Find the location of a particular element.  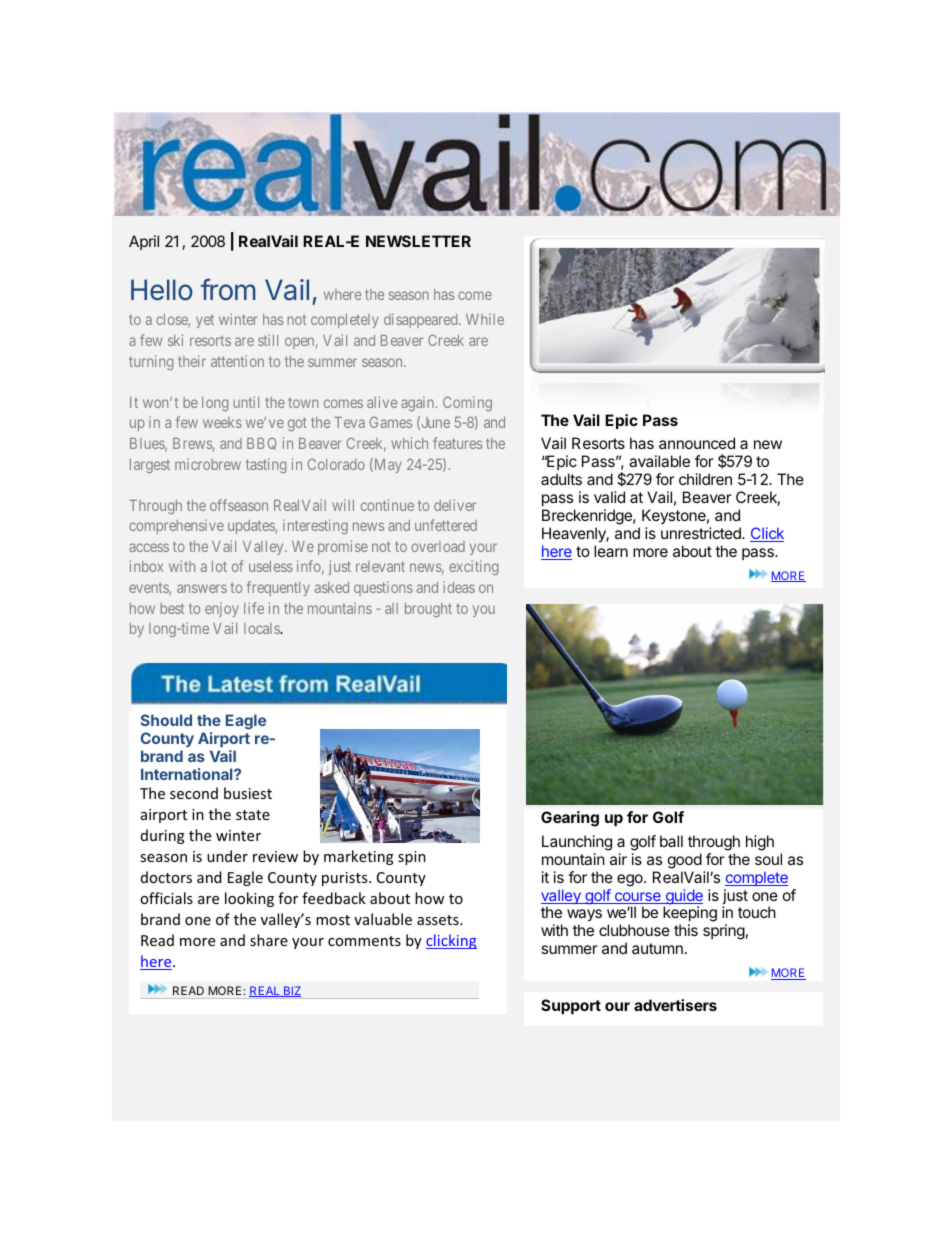

second is located at coordinates (194, 793).
